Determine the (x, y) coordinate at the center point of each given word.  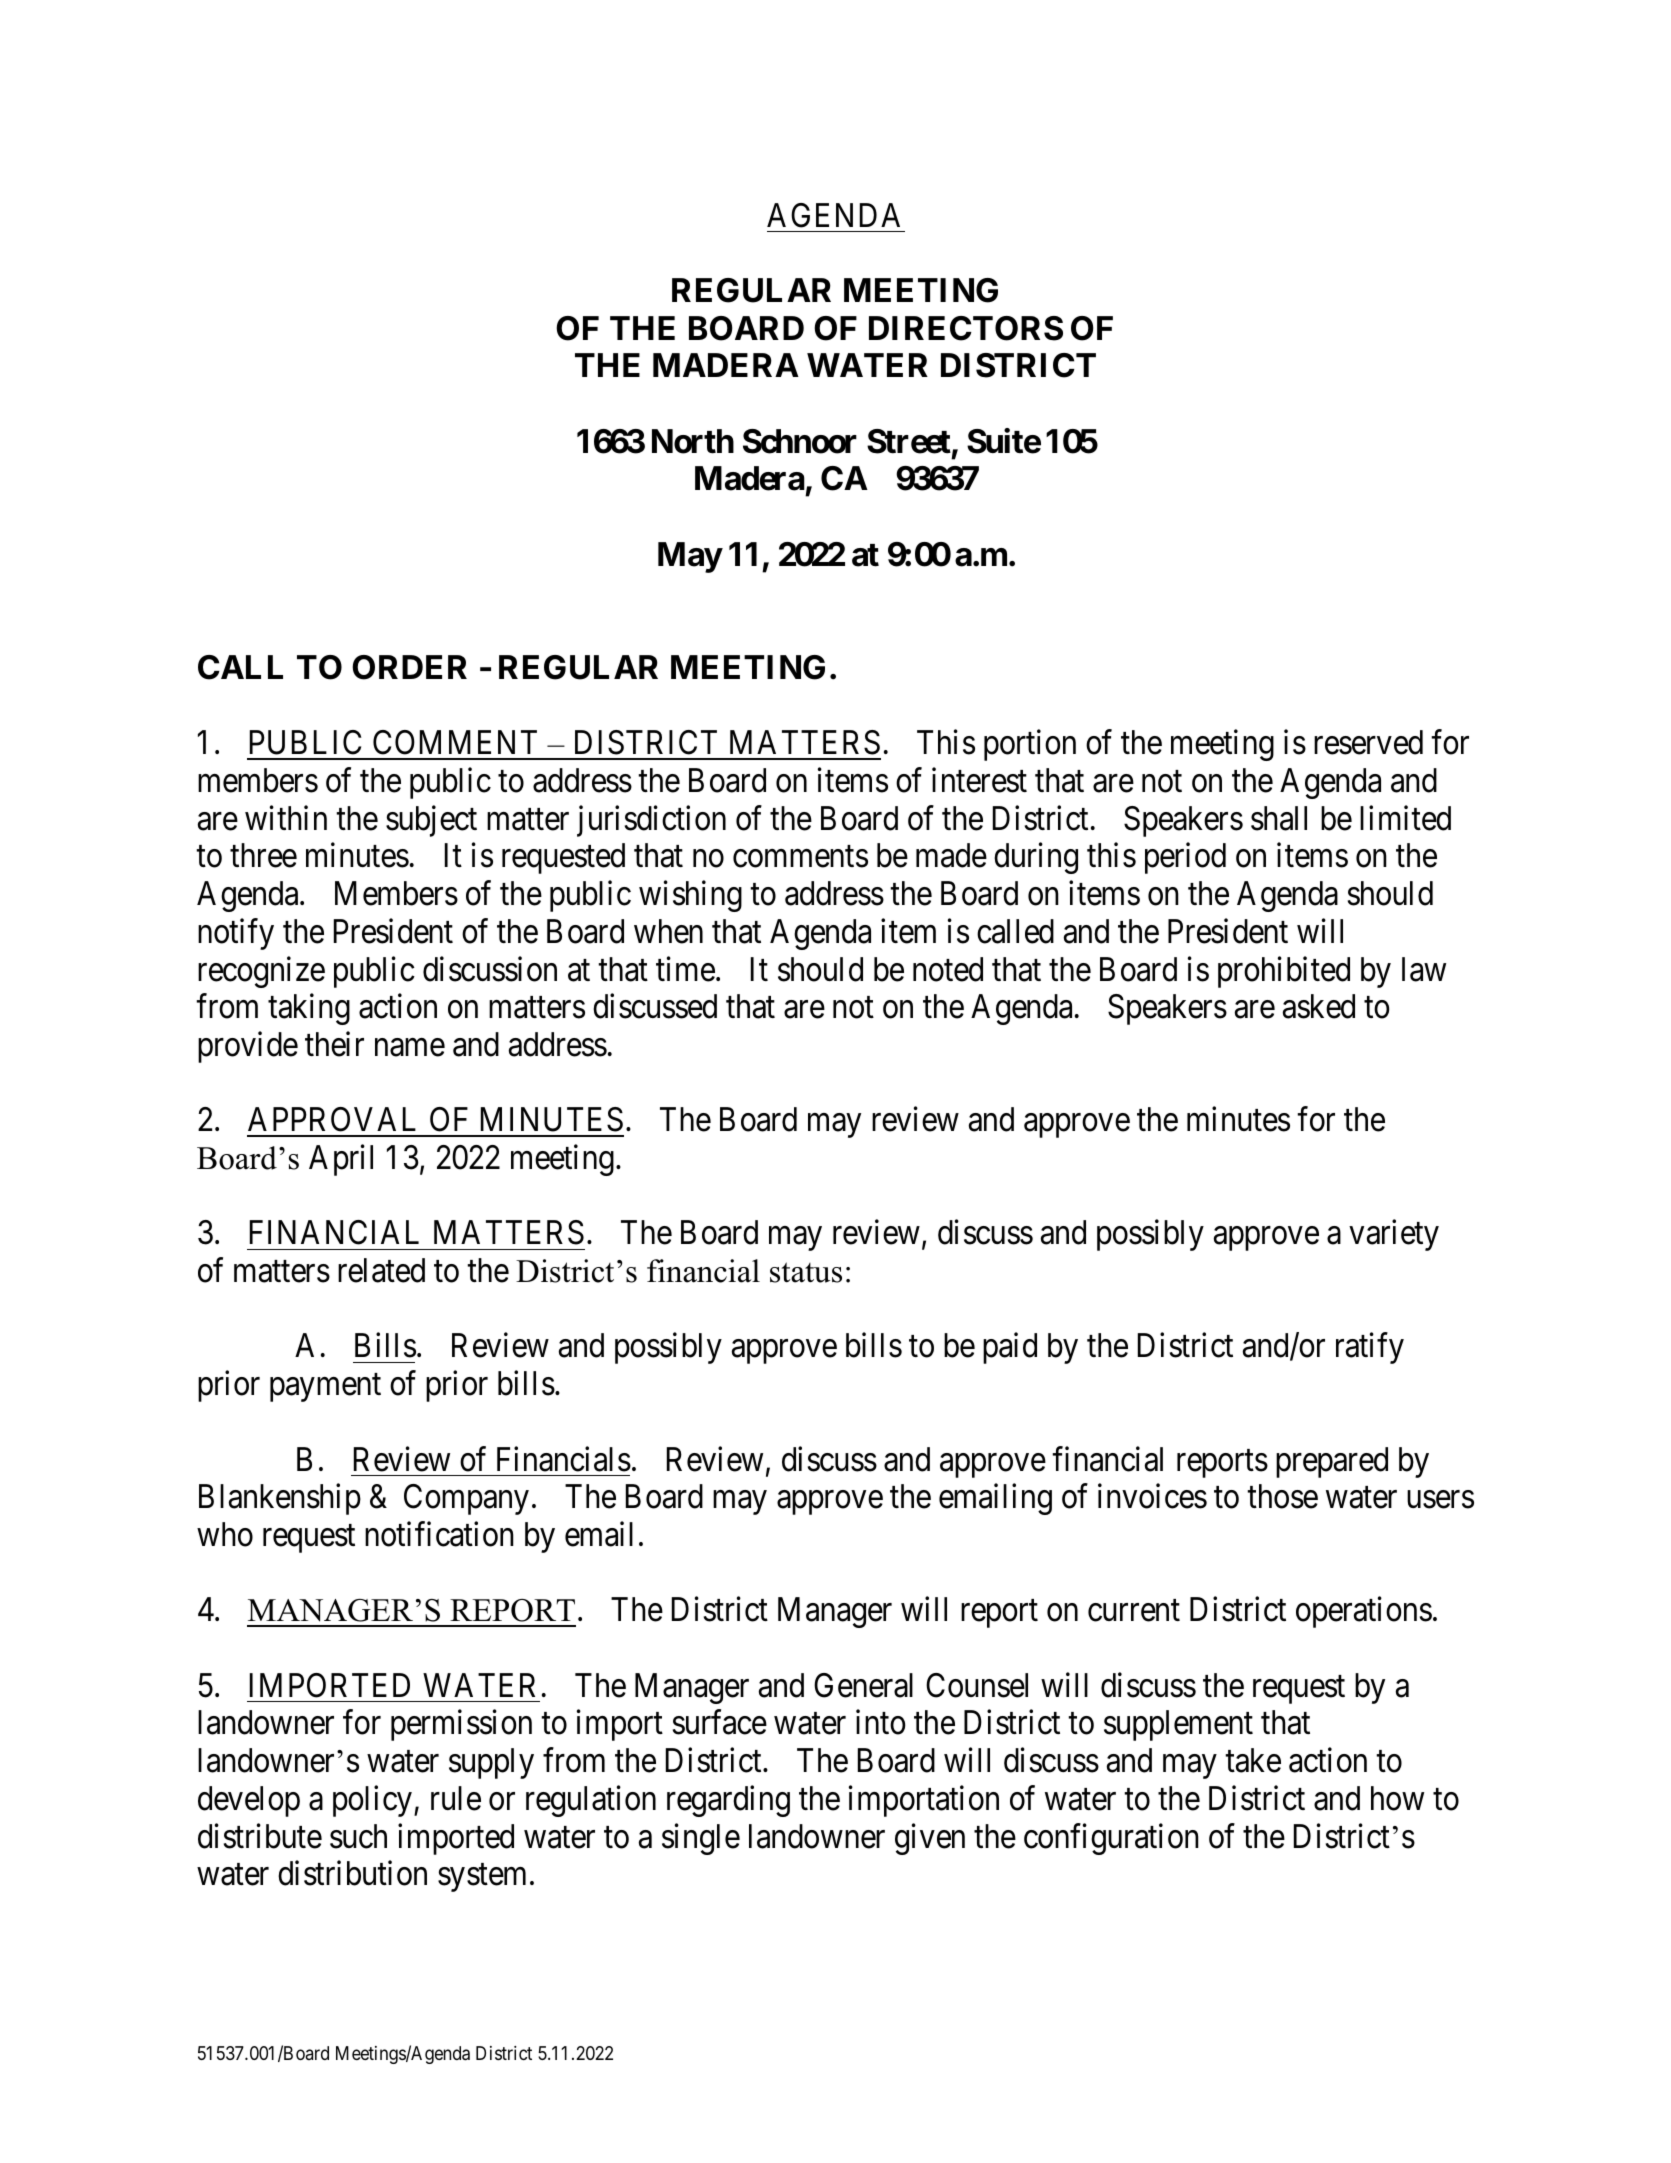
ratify (1370, 1348)
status (806, 1272)
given (930, 1839)
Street (909, 441)
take (1253, 1760)
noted (948, 969)
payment (325, 1388)
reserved (1368, 742)
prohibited (1284, 972)
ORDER (409, 667)
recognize (261, 972)
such (358, 1836)
